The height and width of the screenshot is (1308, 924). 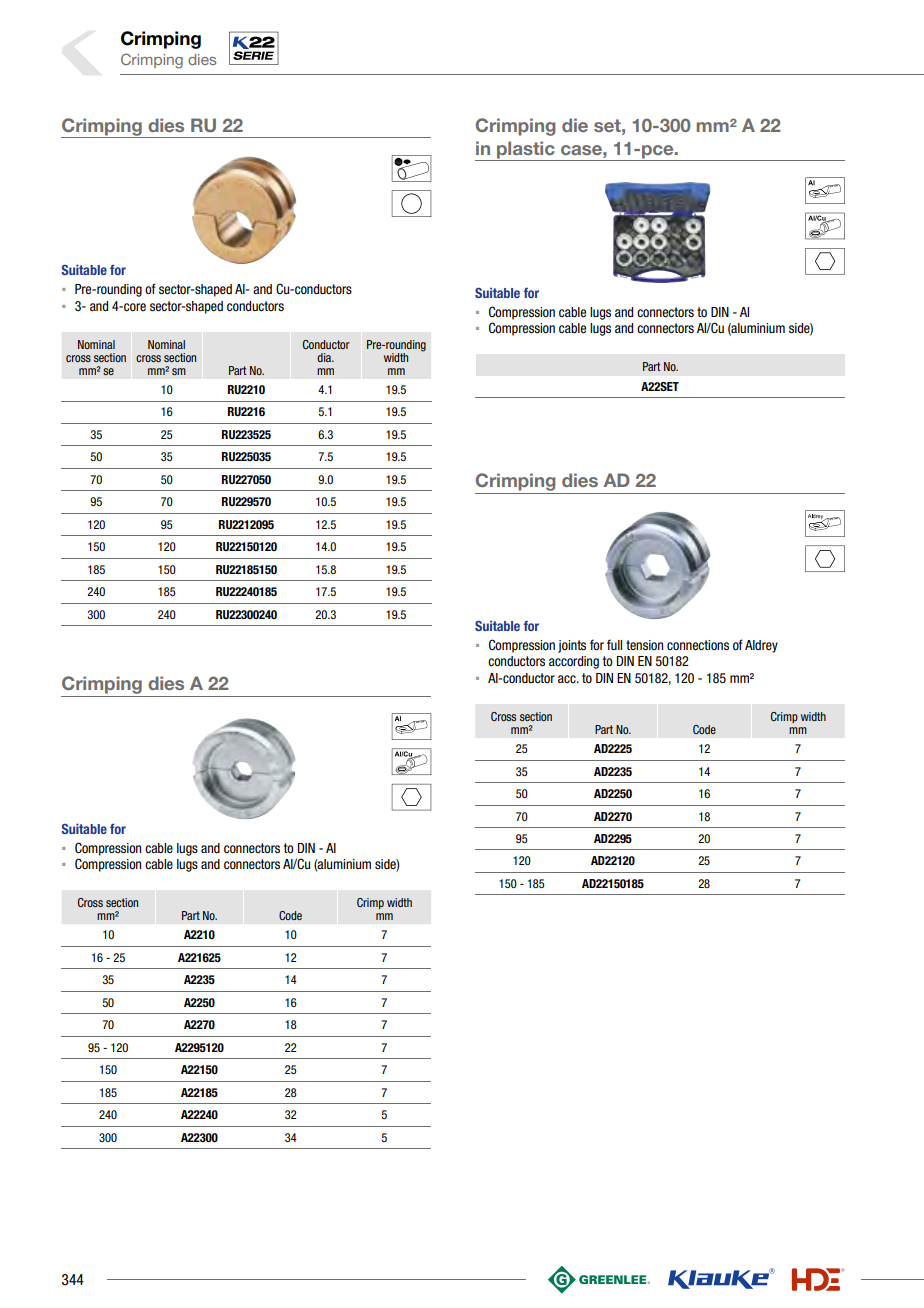 What do you see at coordinates (572, 646) in the screenshot?
I see `joints` at bounding box center [572, 646].
